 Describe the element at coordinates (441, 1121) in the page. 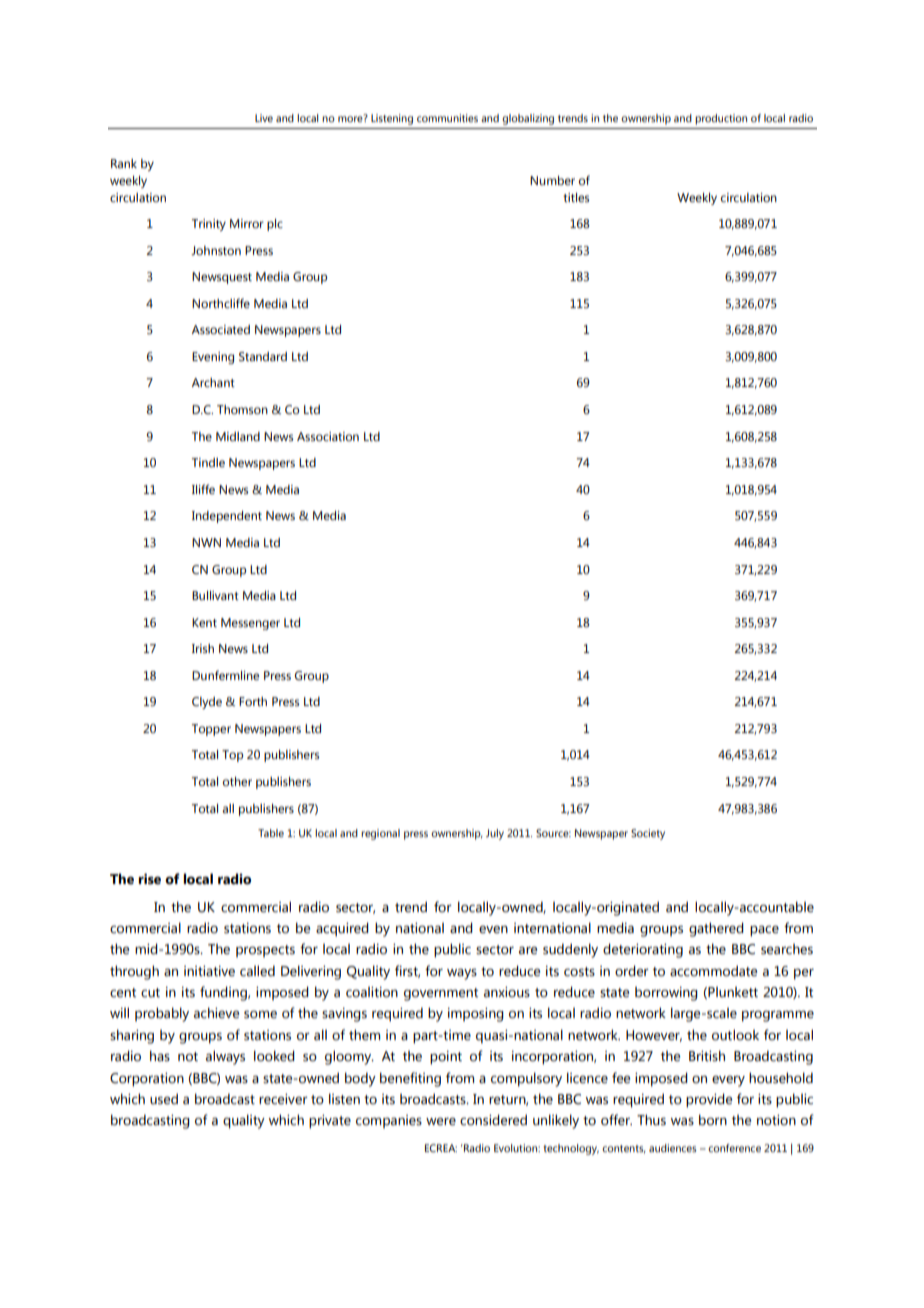

I see `were` at that location.
